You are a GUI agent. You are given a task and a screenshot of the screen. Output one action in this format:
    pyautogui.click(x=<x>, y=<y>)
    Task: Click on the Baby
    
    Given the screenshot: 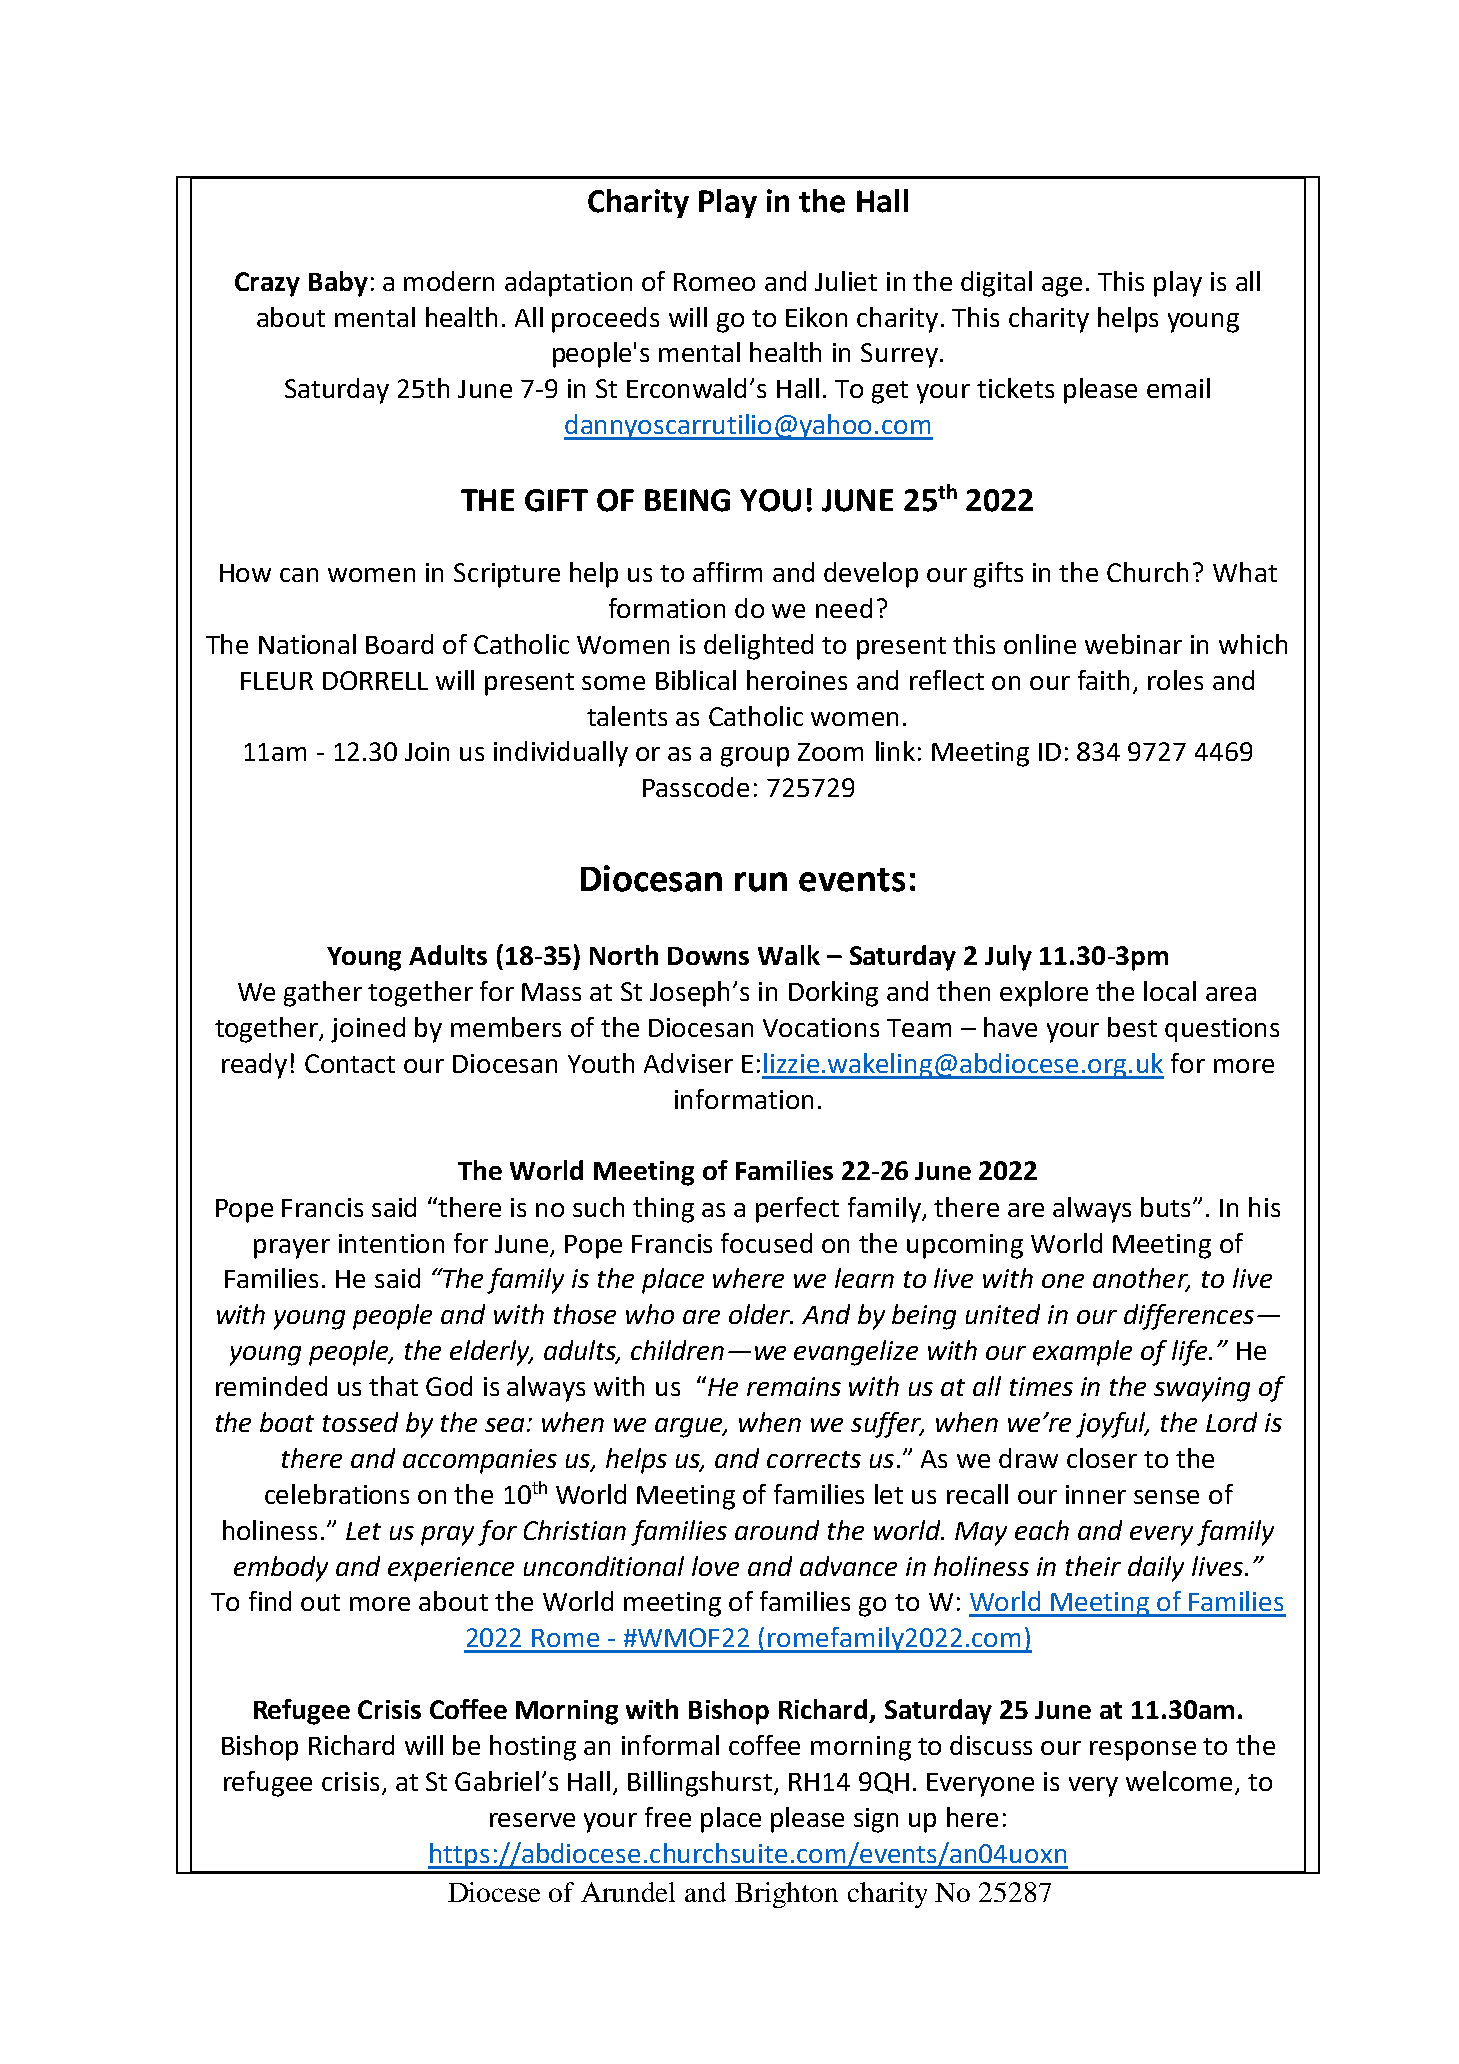 What is the action you would take?
    pyautogui.click(x=338, y=284)
